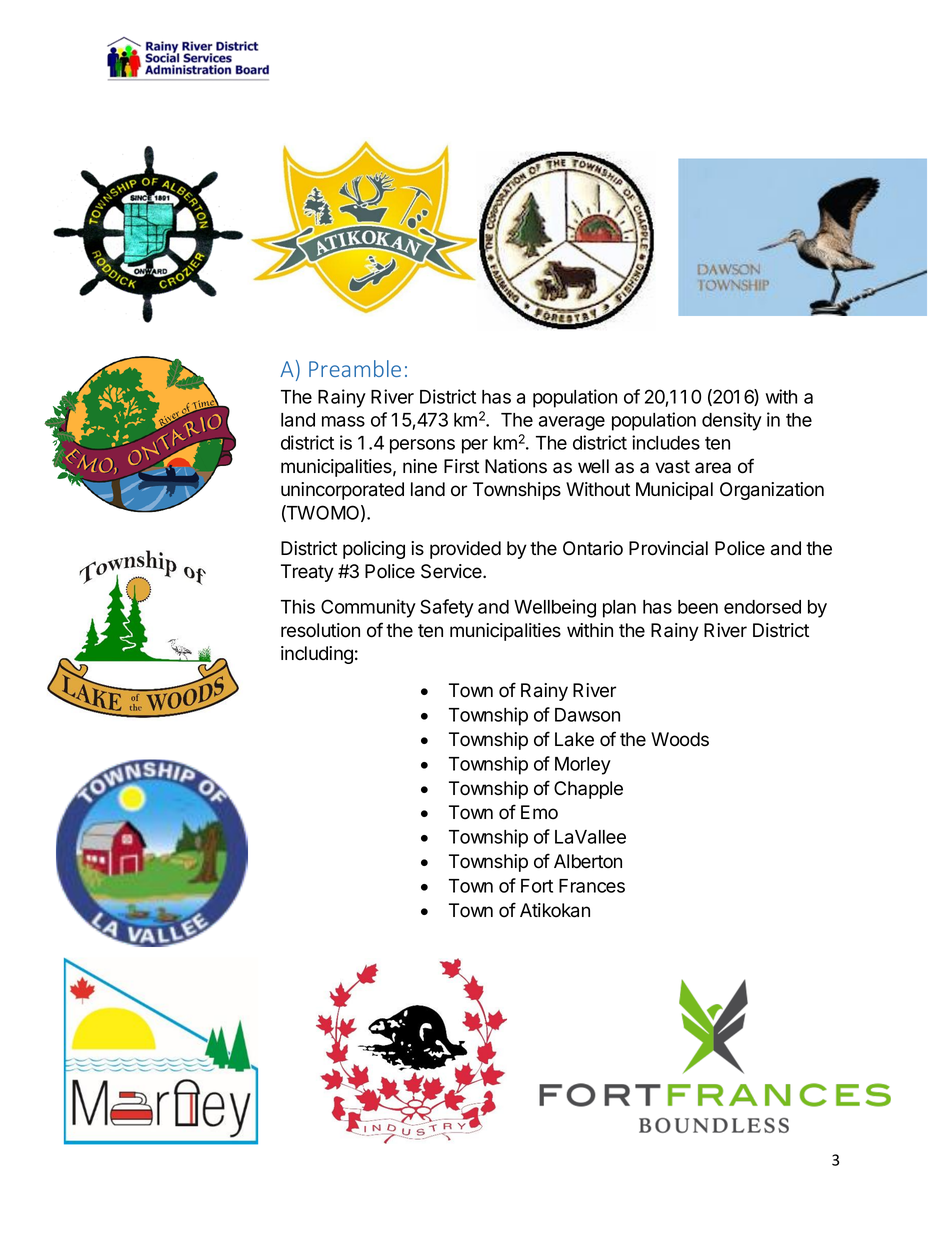 The image size is (952, 1233). What do you see at coordinates (537, 886) in the image?
I see `Fort` at bounding box center [537, 886].
